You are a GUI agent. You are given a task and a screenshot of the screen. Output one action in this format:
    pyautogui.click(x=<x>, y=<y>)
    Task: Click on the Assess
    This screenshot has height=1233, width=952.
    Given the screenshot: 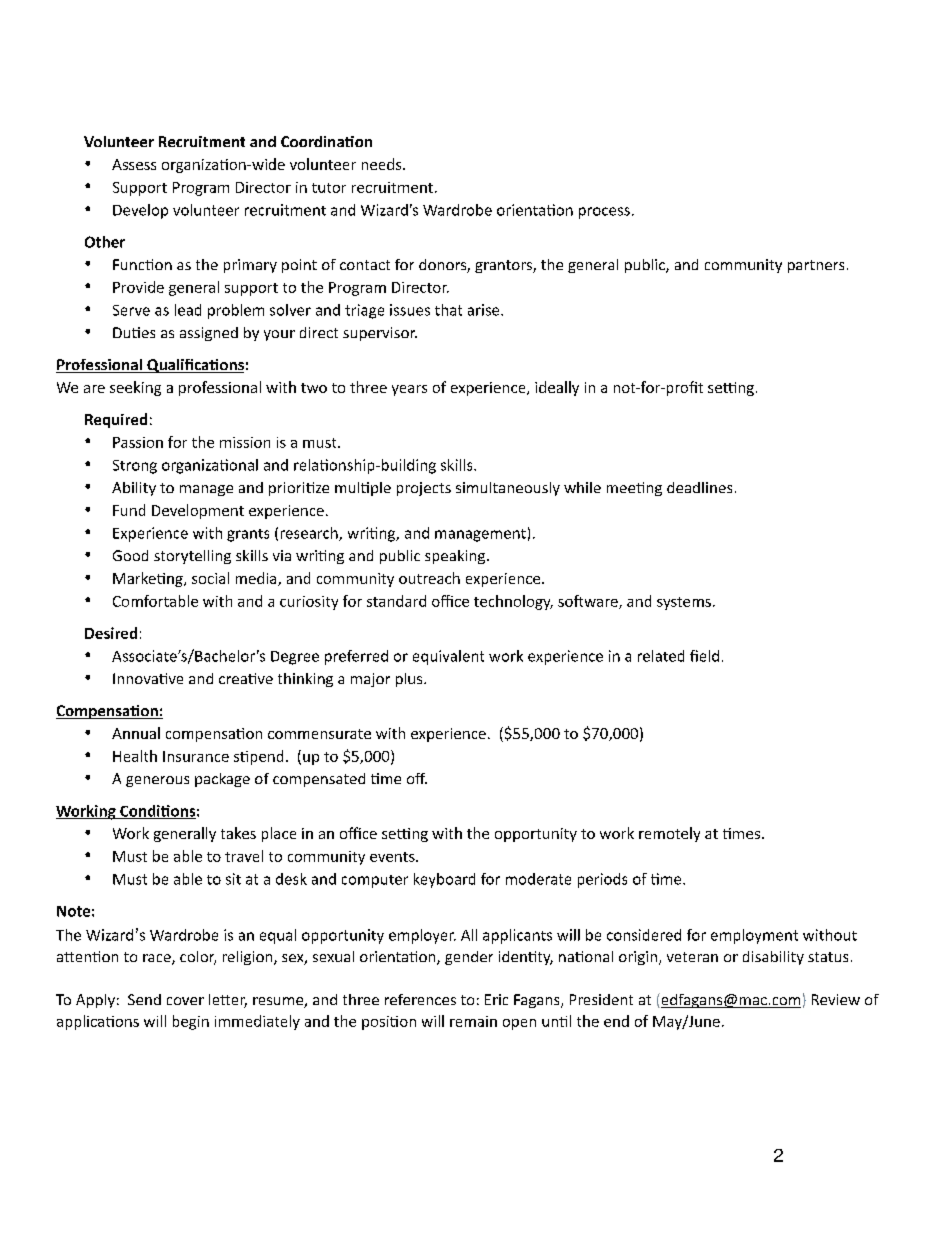 What is the action you would take?
    pyautogui.click(x=134, y=164)
